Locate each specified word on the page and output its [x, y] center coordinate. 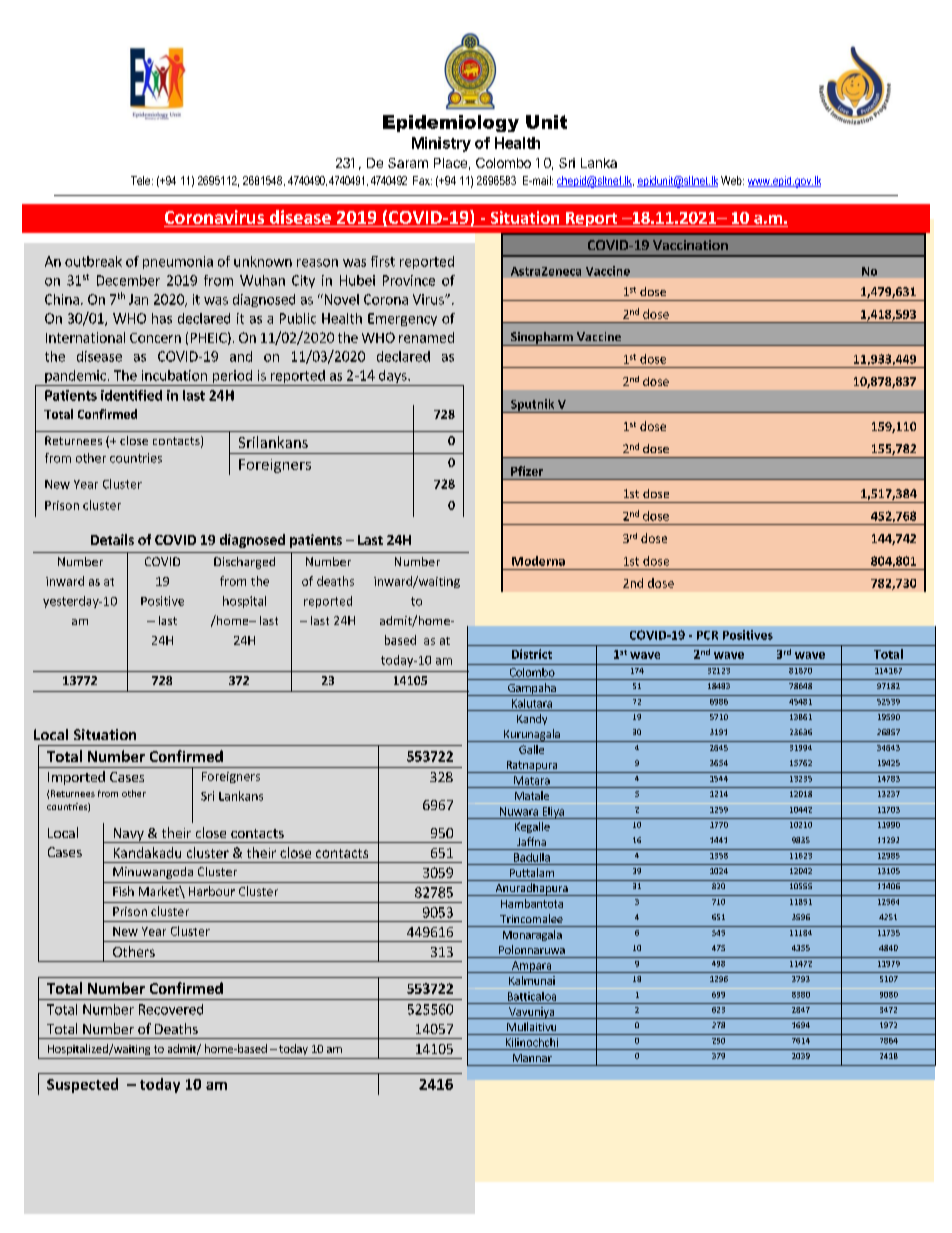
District [532, 654]
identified [131, 395]
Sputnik [532, 406]
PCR [707, 635]
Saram [408, 163]
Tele [142, 180]
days [393, 378]
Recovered [171, 1009]
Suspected [82, 1085]
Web [732, 180]
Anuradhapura [531, 889]
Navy [128, 835]
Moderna [538, 561]
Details [112, 539]
